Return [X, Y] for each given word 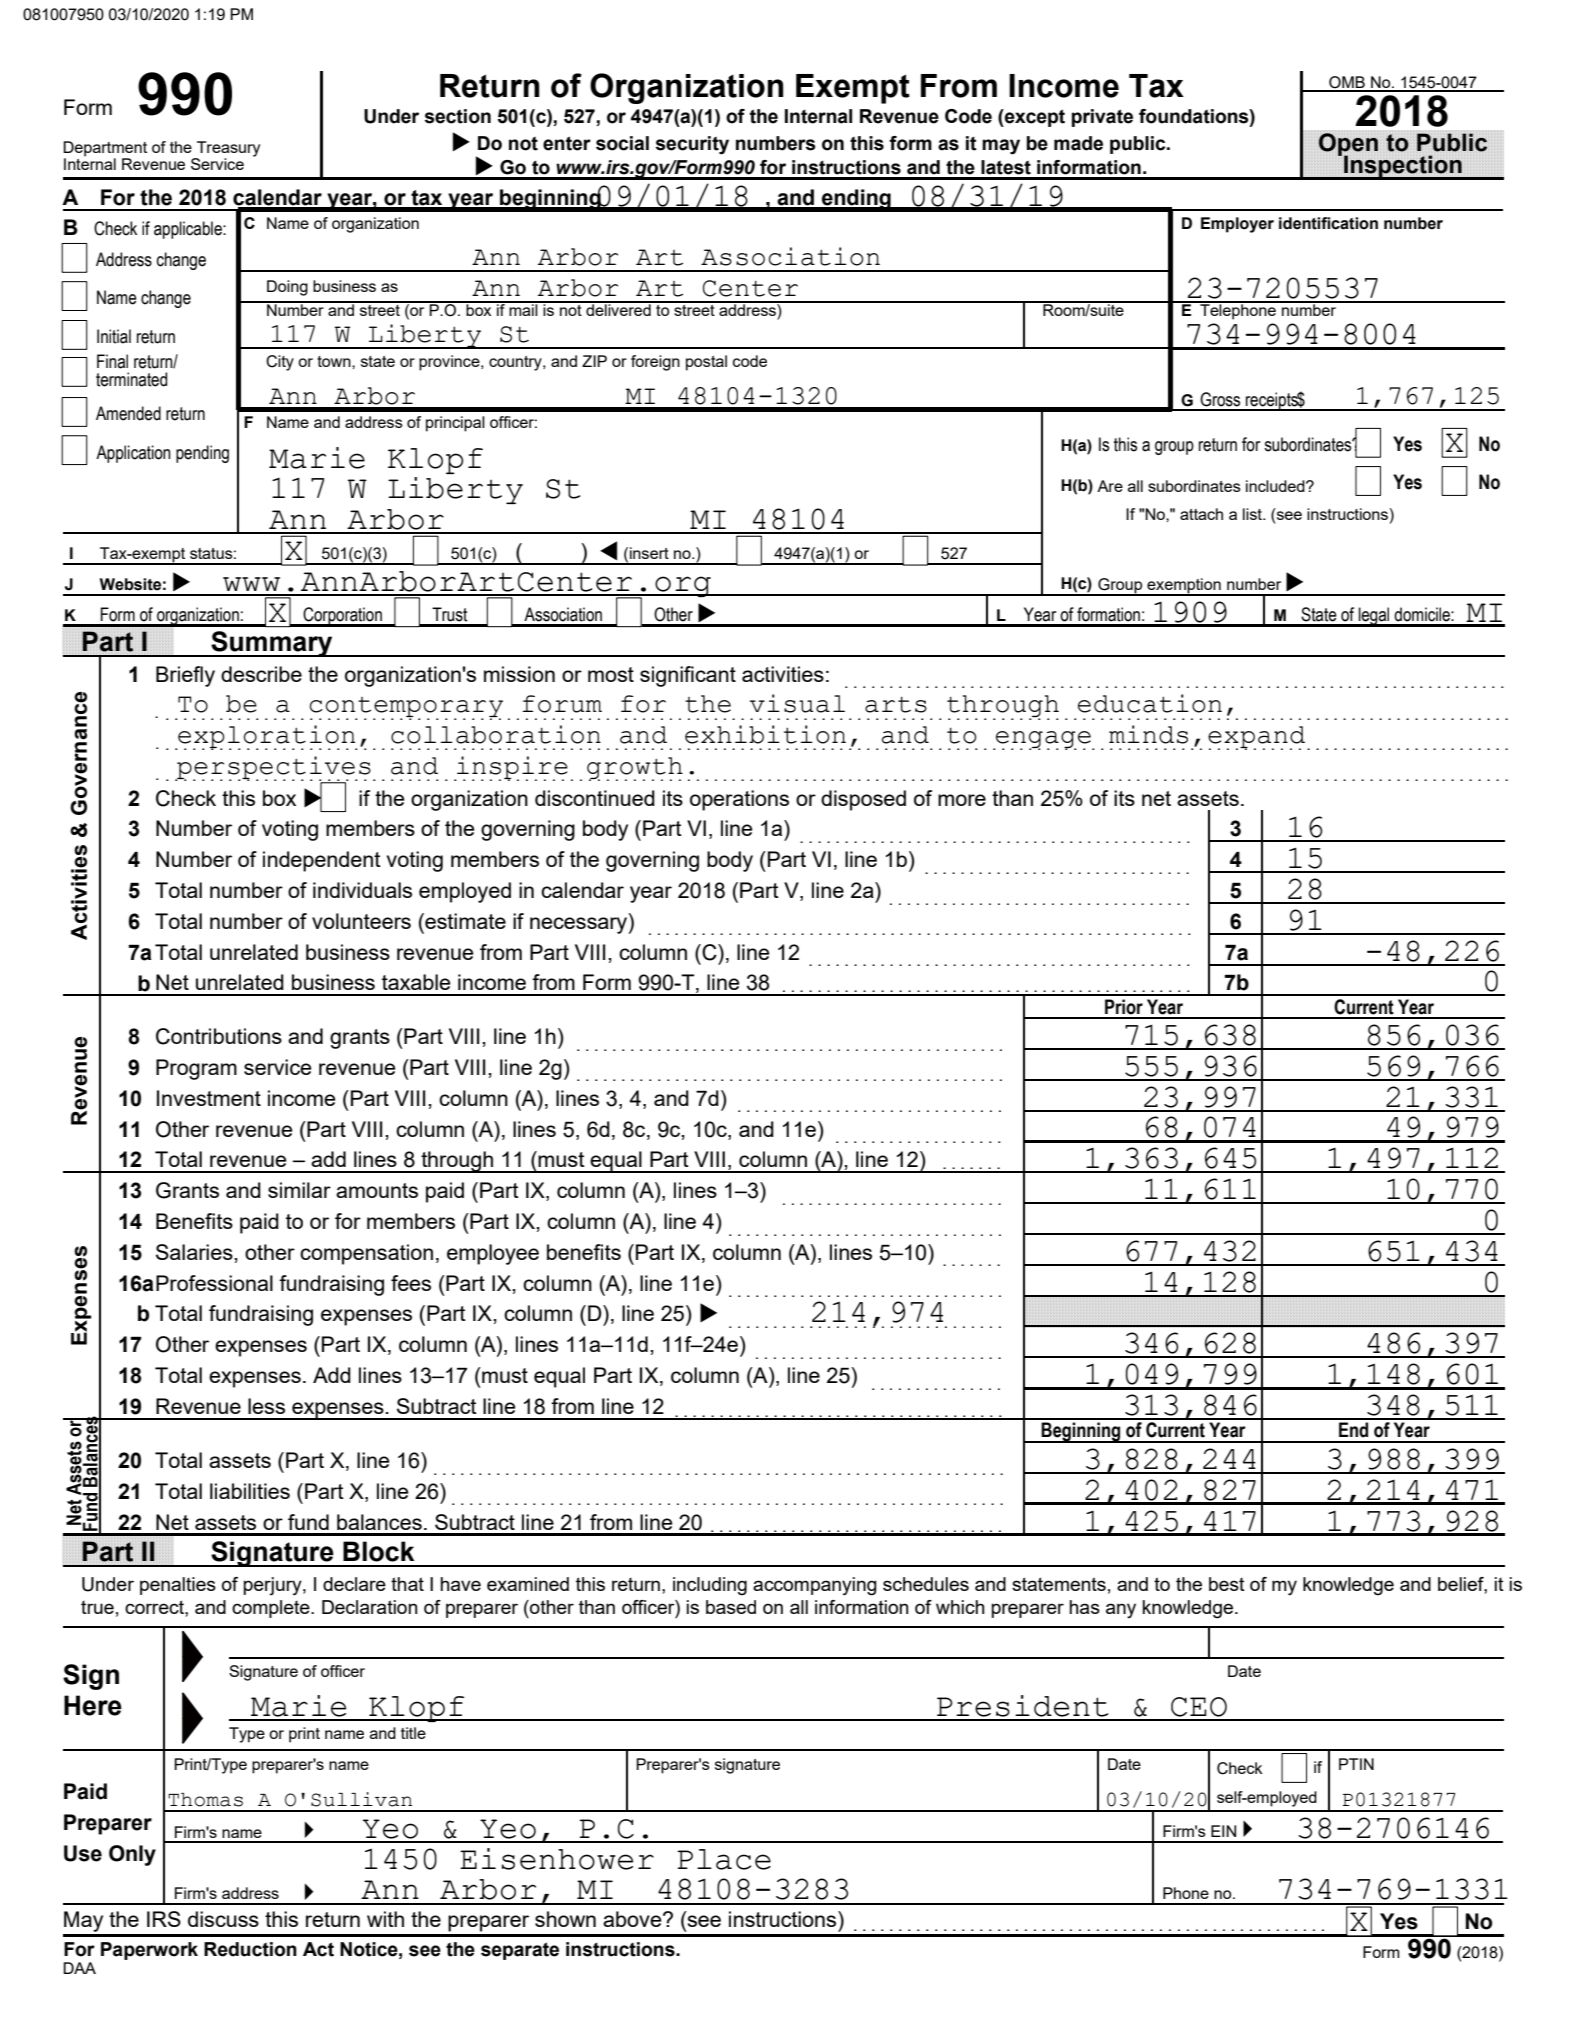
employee [493, 1254]
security [692, 145]
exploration [267, 737]
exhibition [765, 734]
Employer [1237, 225]
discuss [223, 1919]
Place [724, 1859]
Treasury [227, 150]
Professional [214, 1283]
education [1150, 703]
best [1227, 1584]
